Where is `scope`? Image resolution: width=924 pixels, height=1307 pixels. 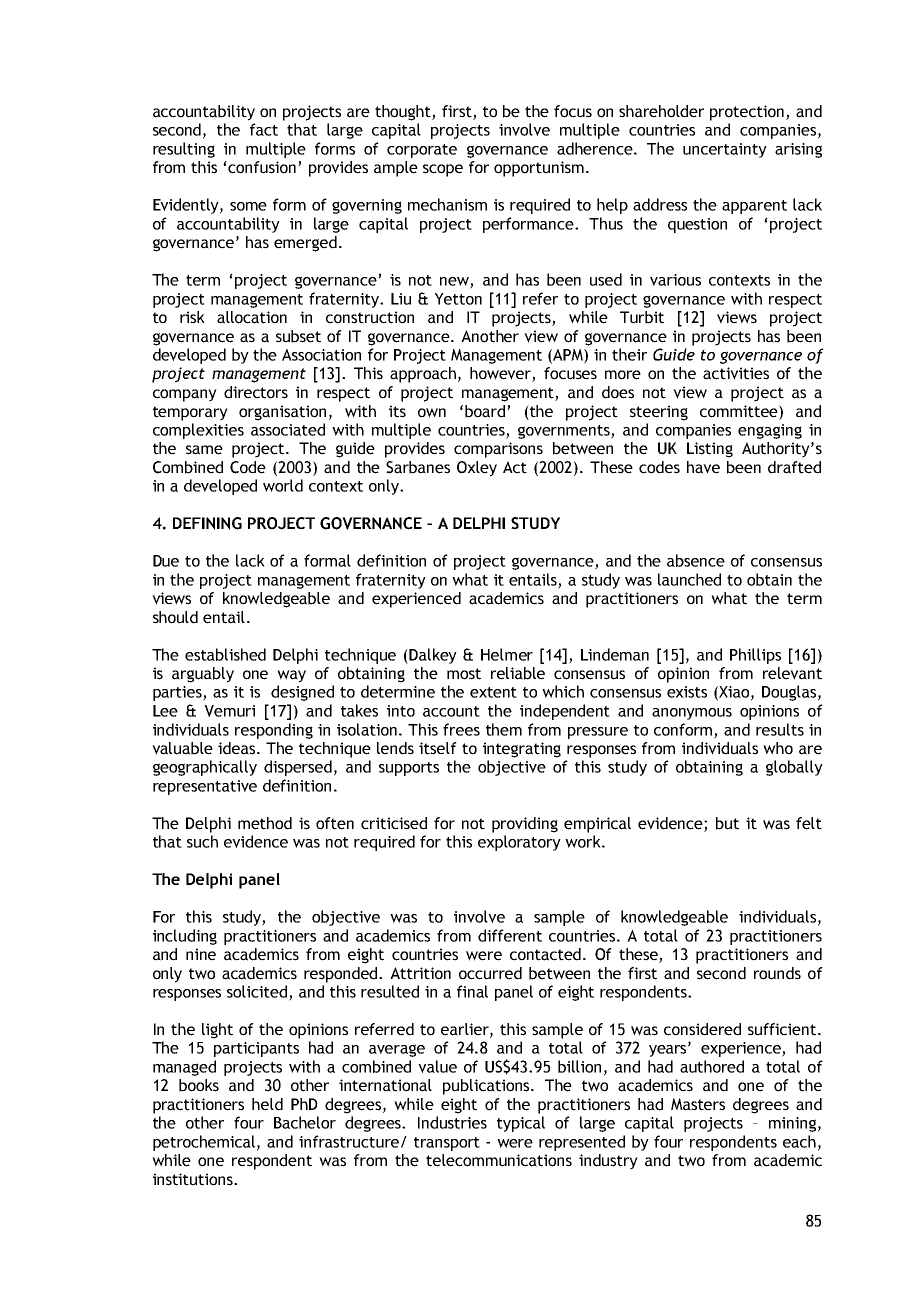 scope is located at coordinates (443, 170).
